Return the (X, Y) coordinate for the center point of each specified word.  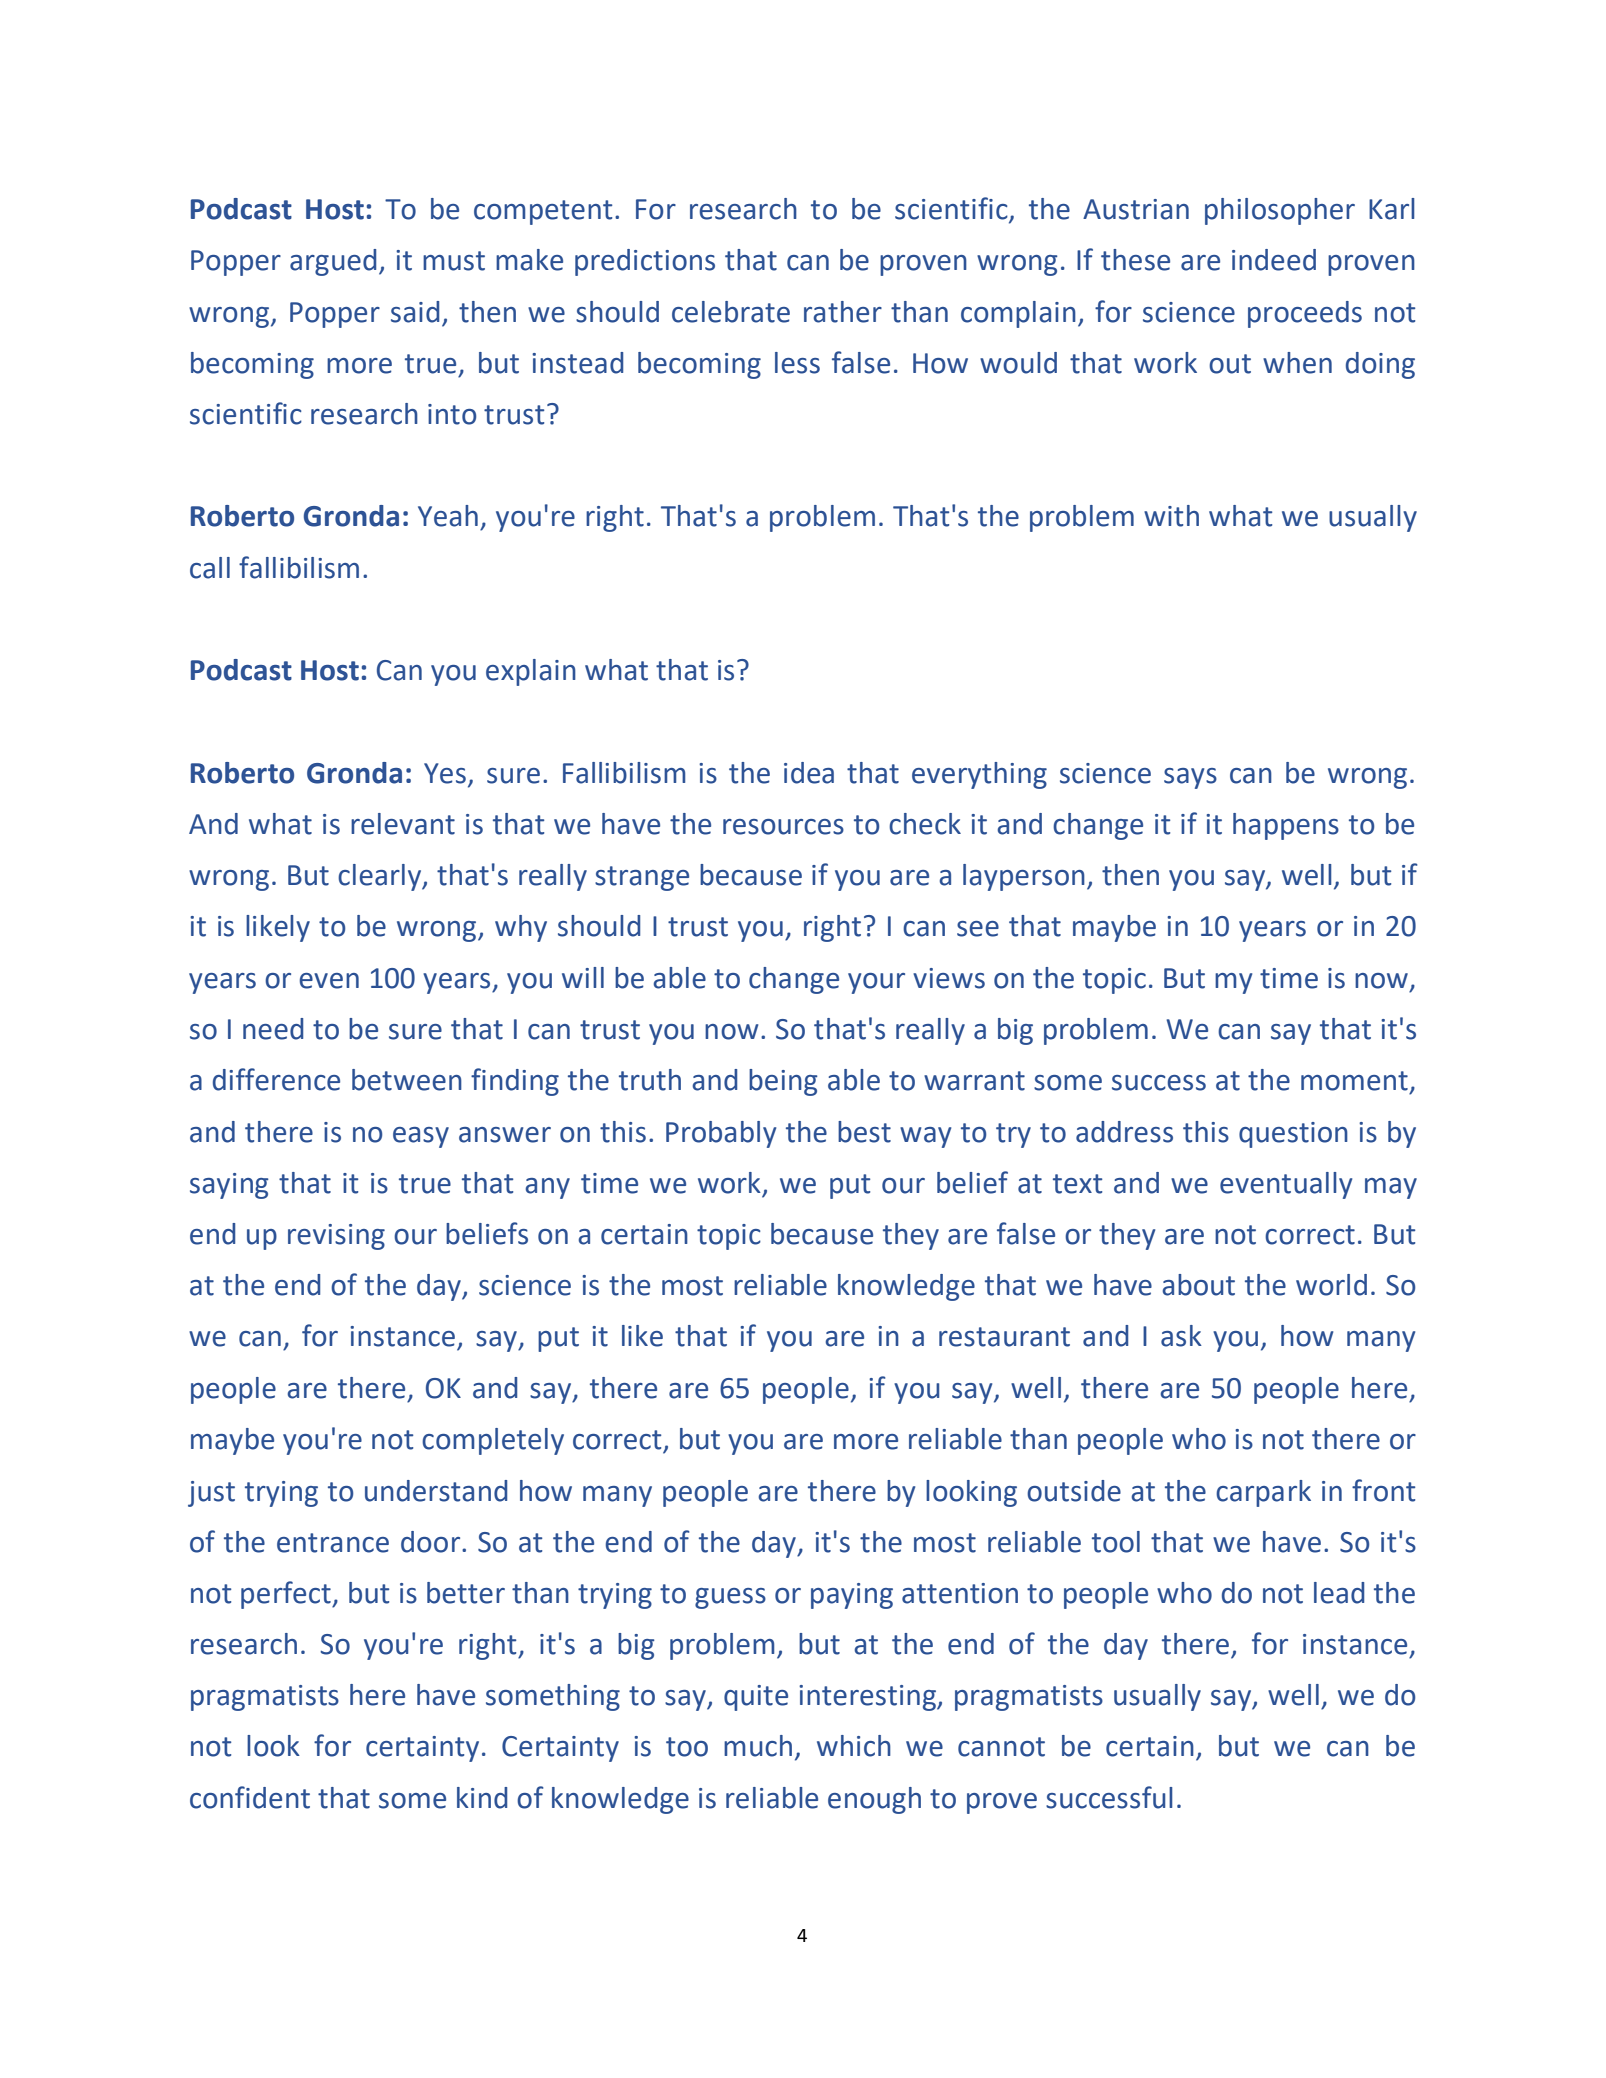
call (210, 568)
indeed (1274, 260)
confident (250, 1797)
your (876, 983)
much (758, 1746)
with (1171, 516)
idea (809, 773)
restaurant (1004, 1337)
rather (843, 312)
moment (1354, 1081)
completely (493, 1441)
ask (1181, 1336)
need (273, 1029)
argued (333, 262)
